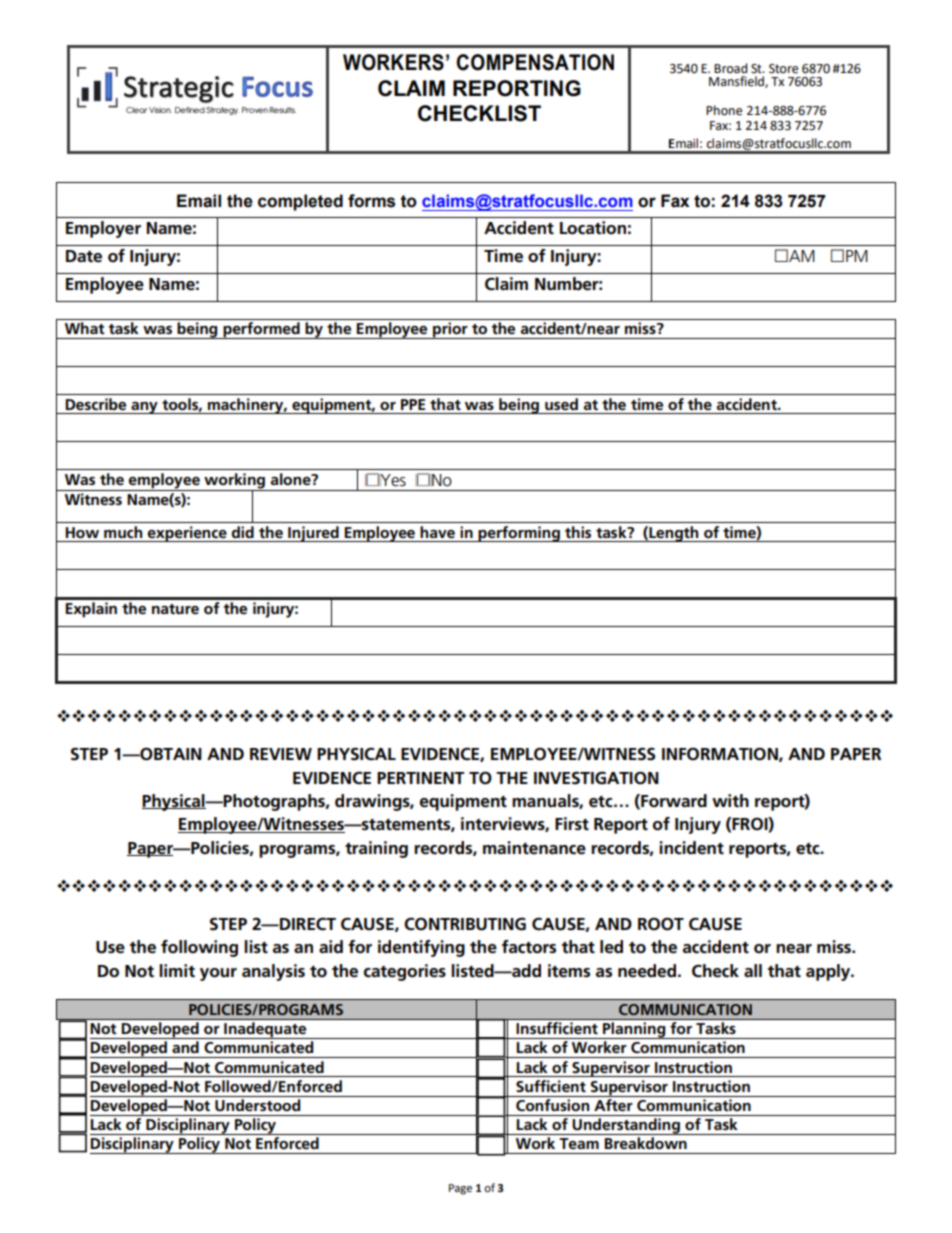  I want to click on COMPENSATION, so click(535, 62).
